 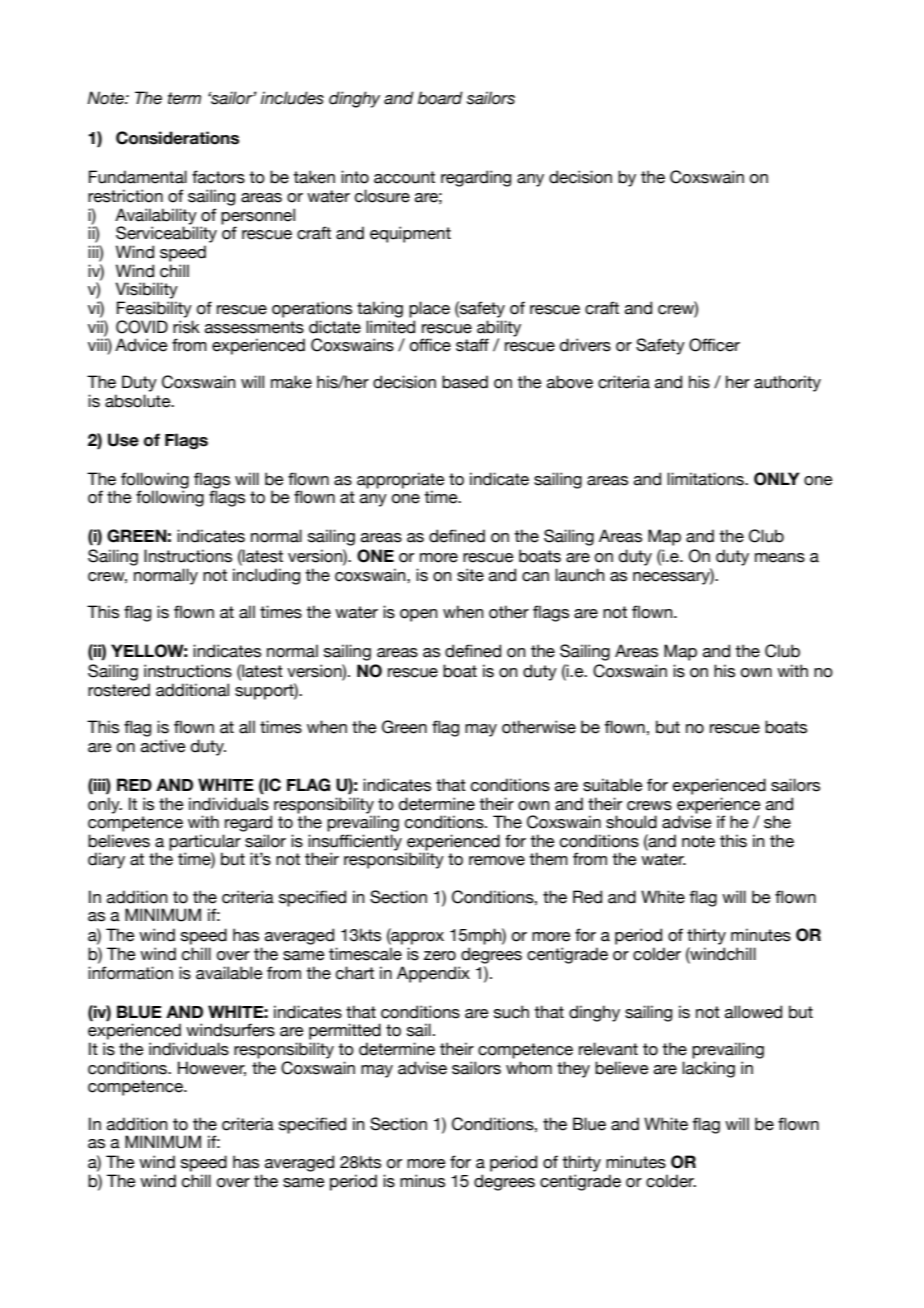 I want to click on However, so click(x=212, y=1068).
